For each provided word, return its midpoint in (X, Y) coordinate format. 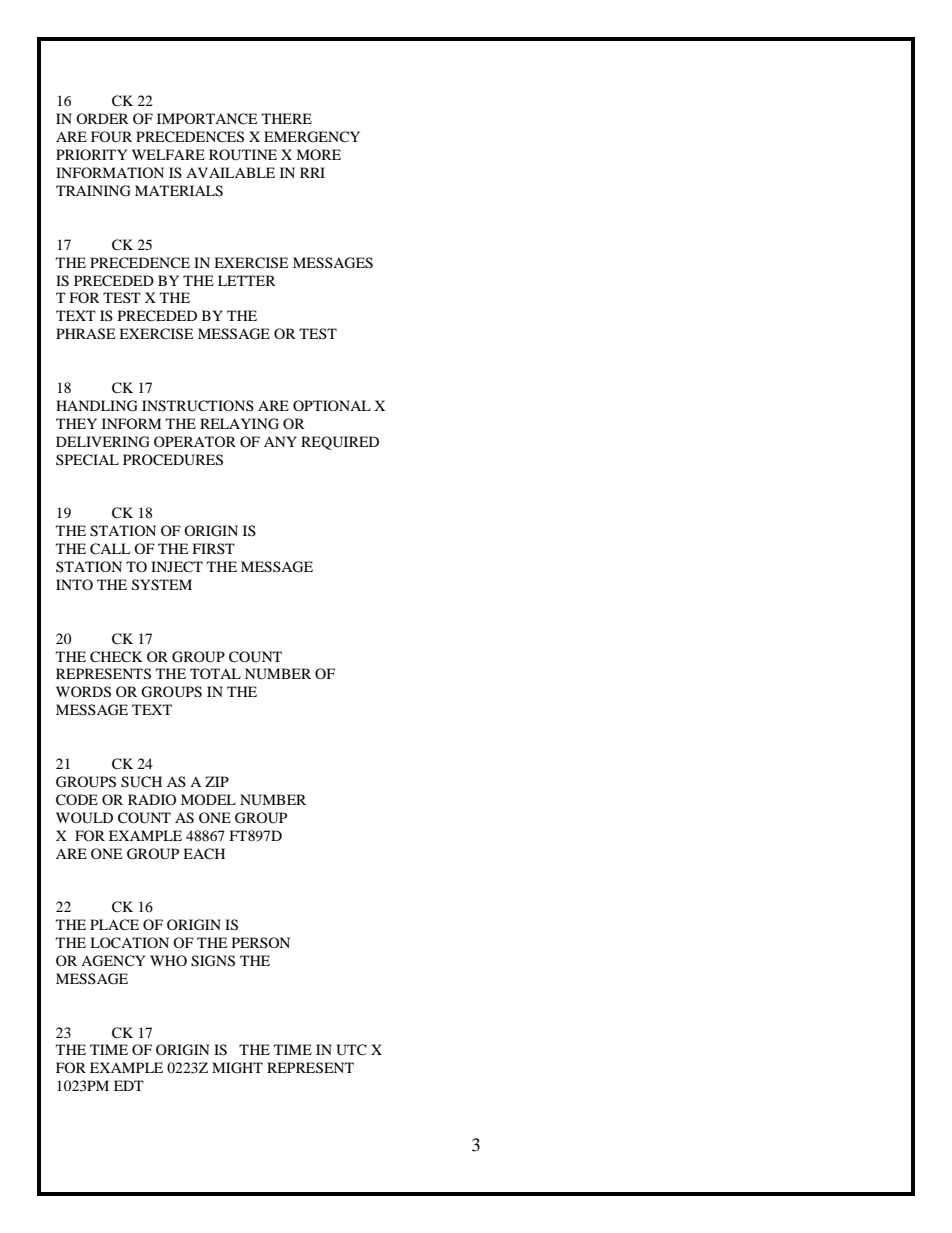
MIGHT (237, 1068)
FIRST (214, 548)
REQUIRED (340, 443)
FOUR (111, 137)
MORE (318, 154)
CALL (110, 549)
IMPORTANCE (207, 119)
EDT (129, 1085)
